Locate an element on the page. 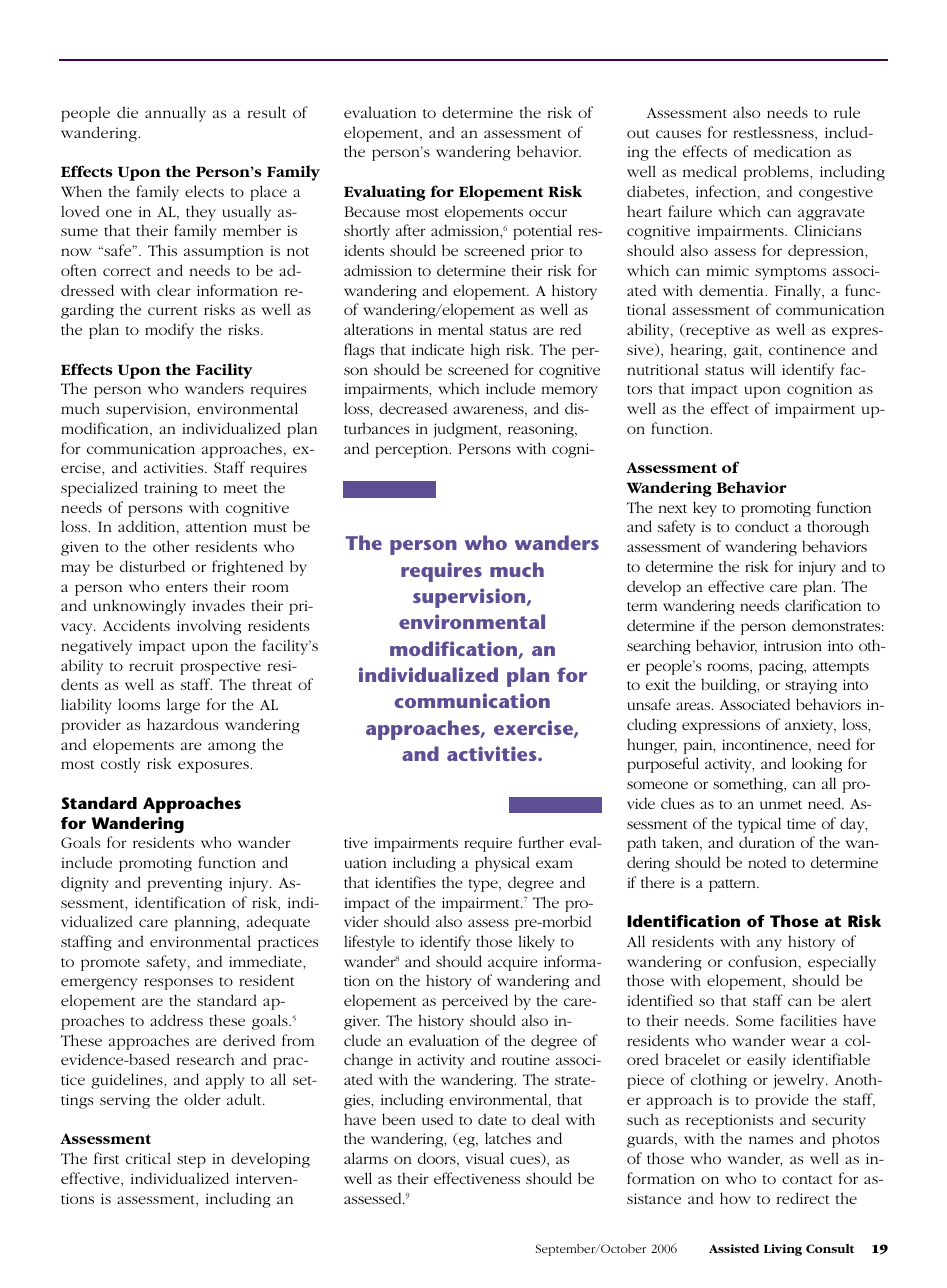 Image resolution: width=947 pixels, height=1288 pixels. occur is located at coordinates (548, 213).
